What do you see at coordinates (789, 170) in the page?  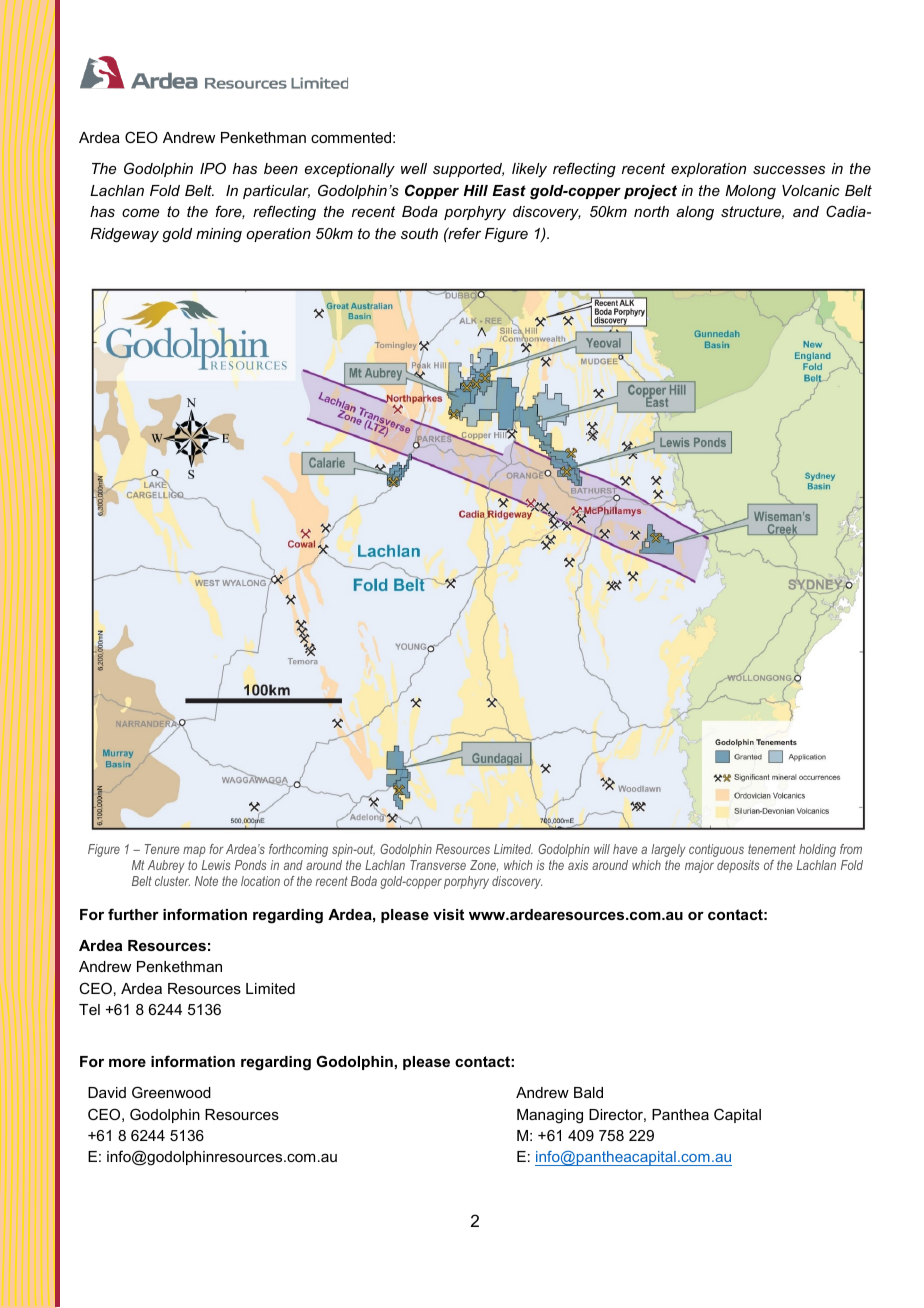 I see `successes` at bounding box center [789, 170].
